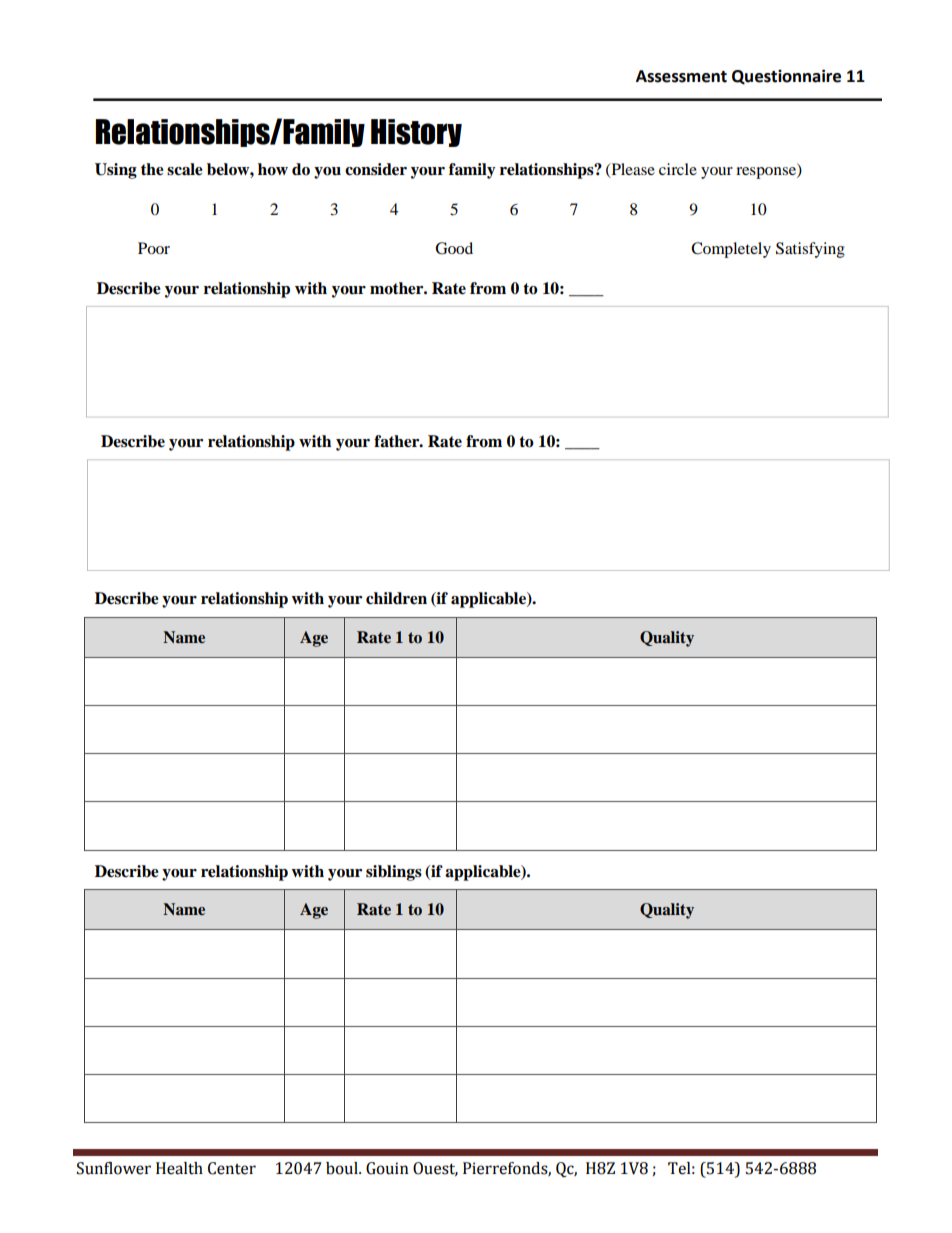  What do you see at coordinates (396, 598) in the screenshot?
I see `children` at bounding box center [396, 598].
